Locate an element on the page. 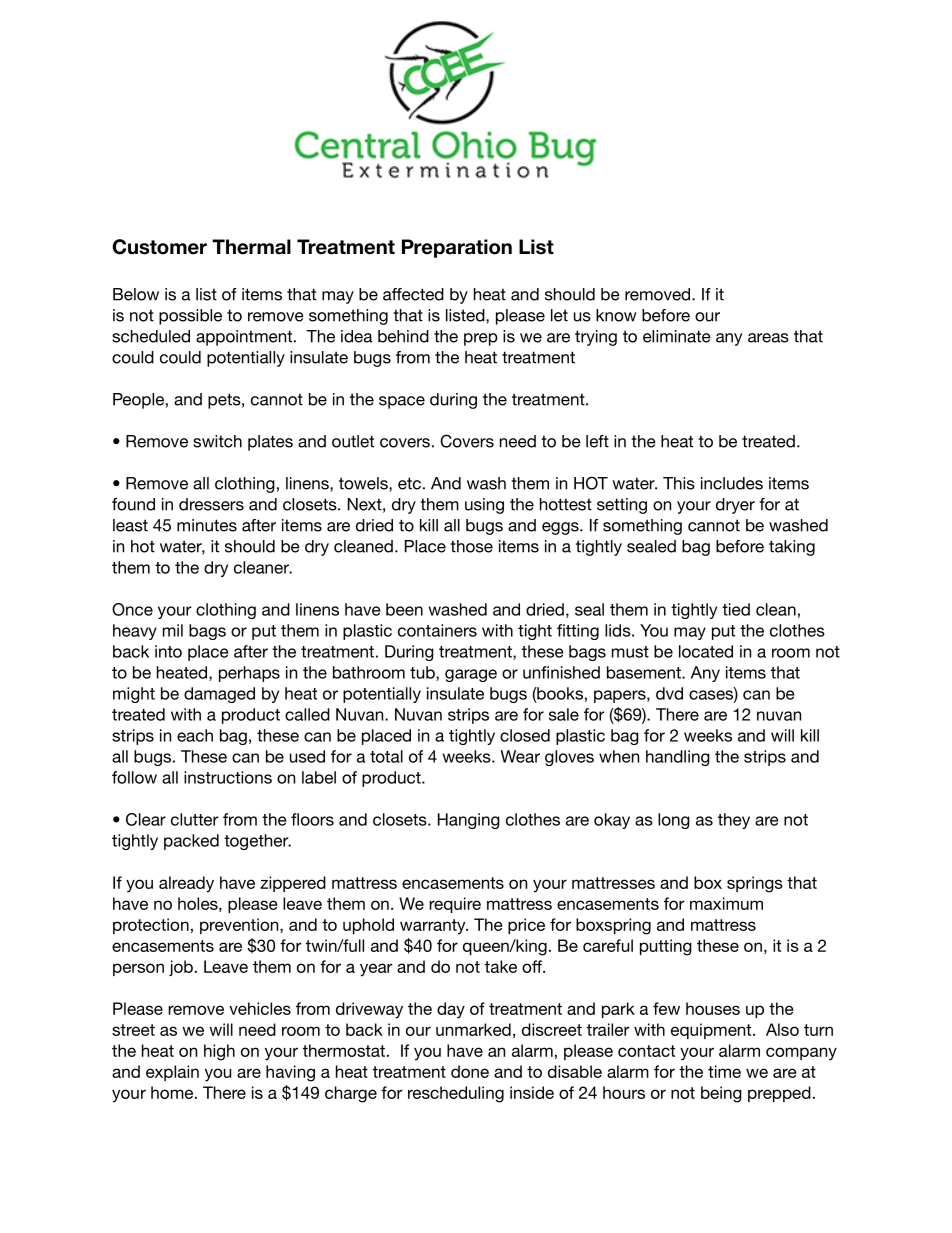  high is located at coordinates (219, 1052).
